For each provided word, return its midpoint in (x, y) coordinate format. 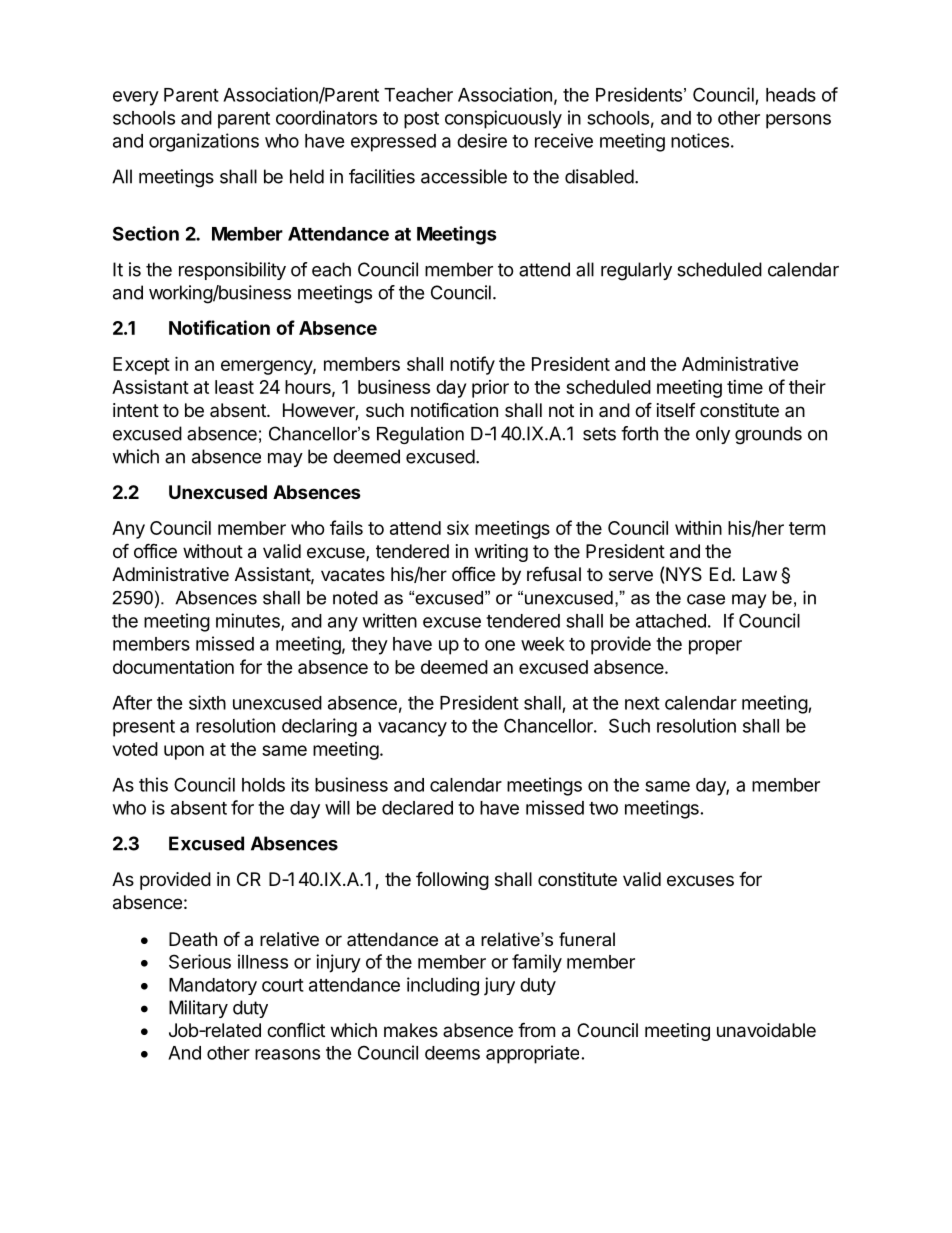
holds (263, 785)
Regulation (420, 435)
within (698, 528)
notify (472, 365)
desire (482, 140)
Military (198, 1009)
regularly (636, 271)
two (603, 808)
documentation (173, 667)
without (213, 551)
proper (715, 647)
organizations (204, 142)
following (452, 880)
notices (700, 140)
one (500, 645)
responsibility (232, 271)
